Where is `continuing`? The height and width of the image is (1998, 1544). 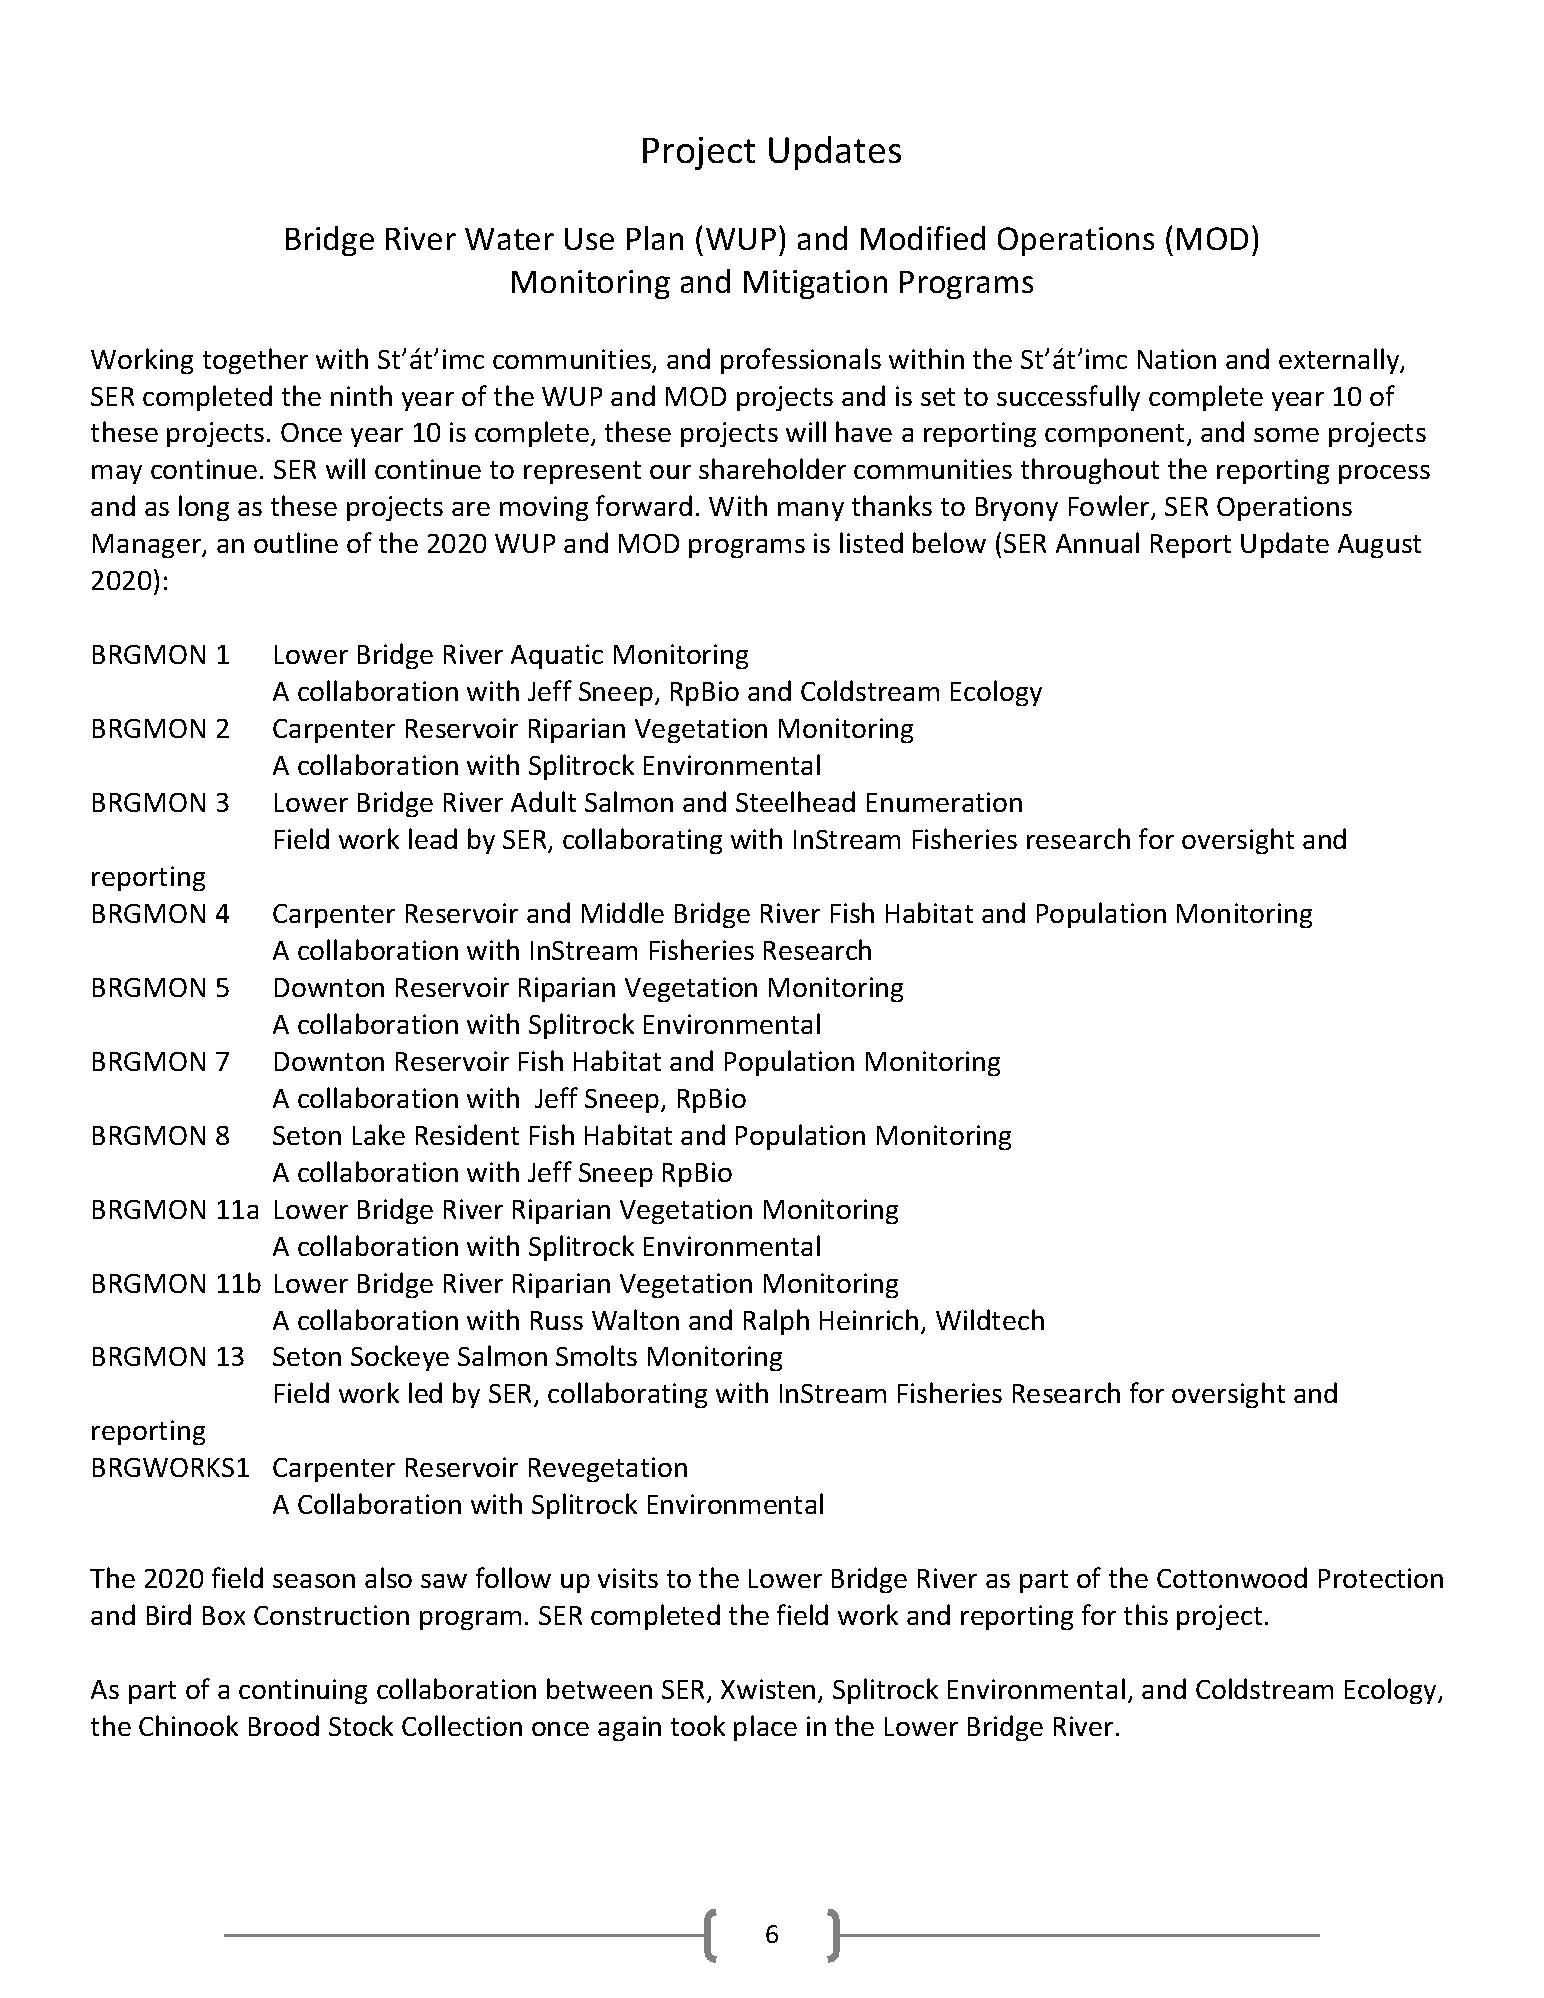 continuing is located at coordinates (303, 1691).
